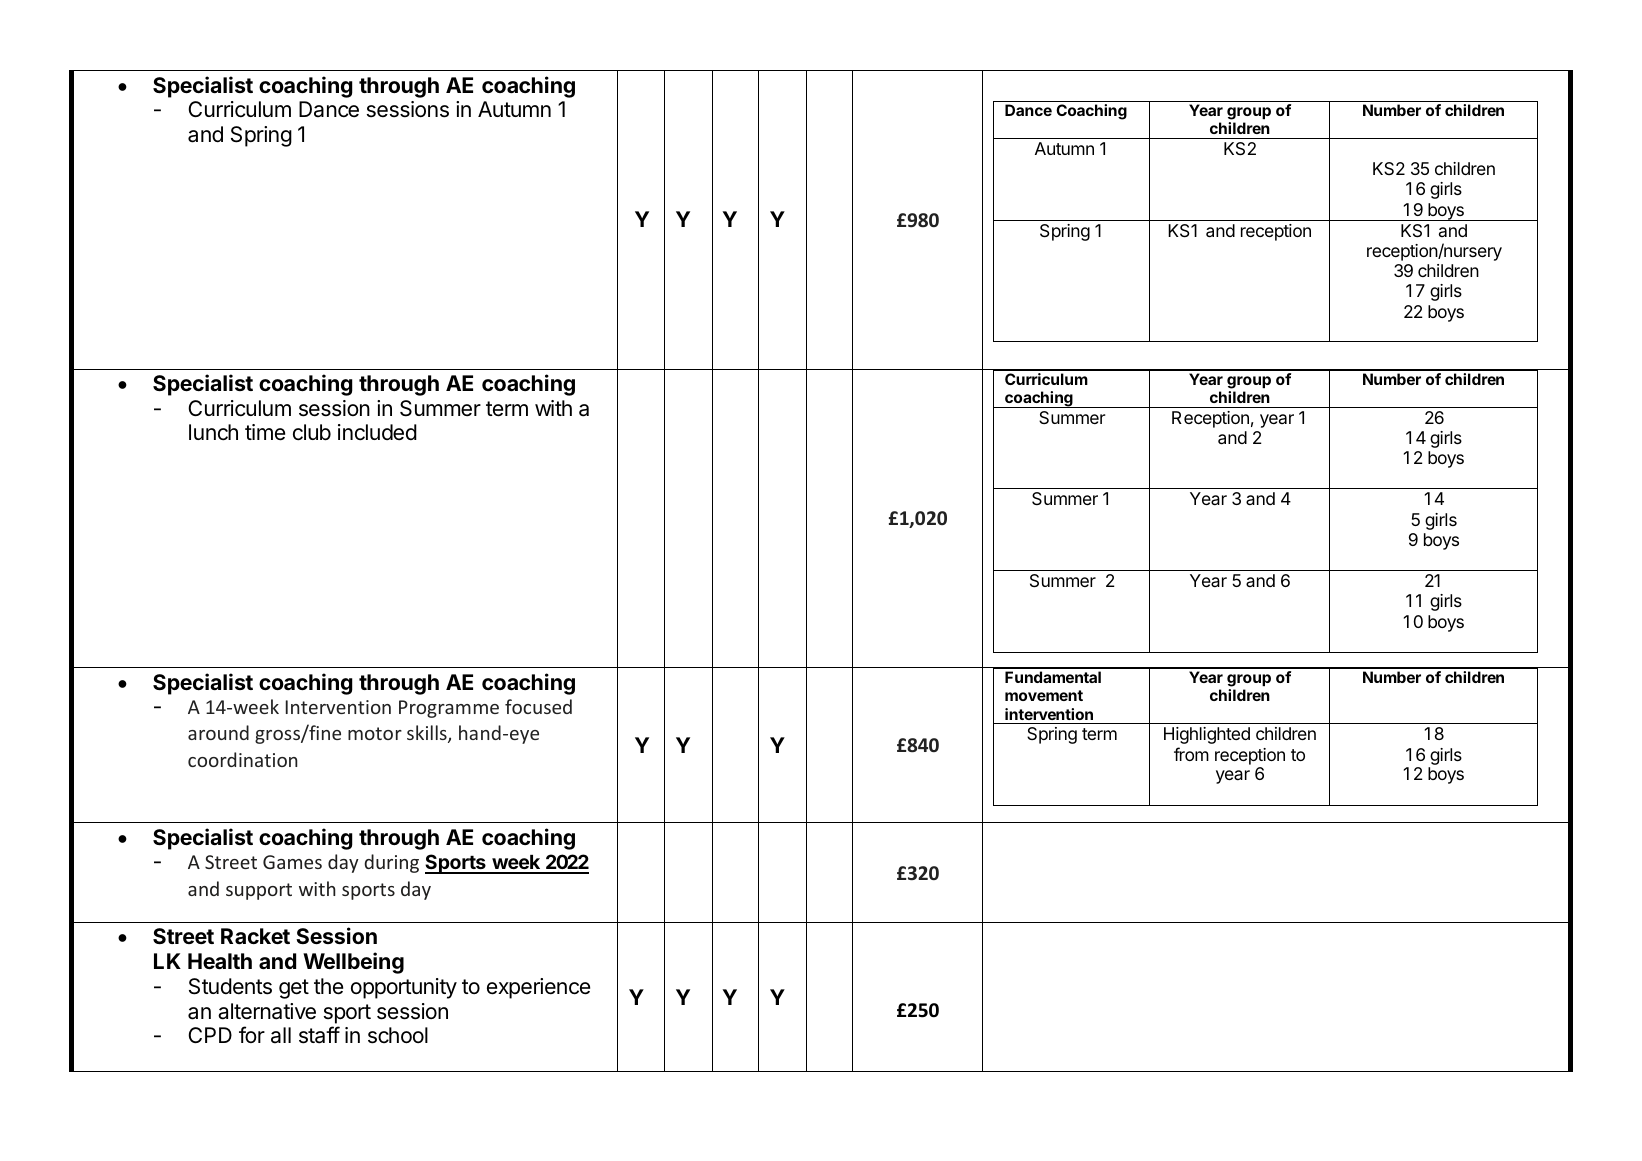 The height and width of the document is (1161, 1642). What do you see at coordinates (292, 862) in the document?
I see `Games` at bounding box center [292, 862].
